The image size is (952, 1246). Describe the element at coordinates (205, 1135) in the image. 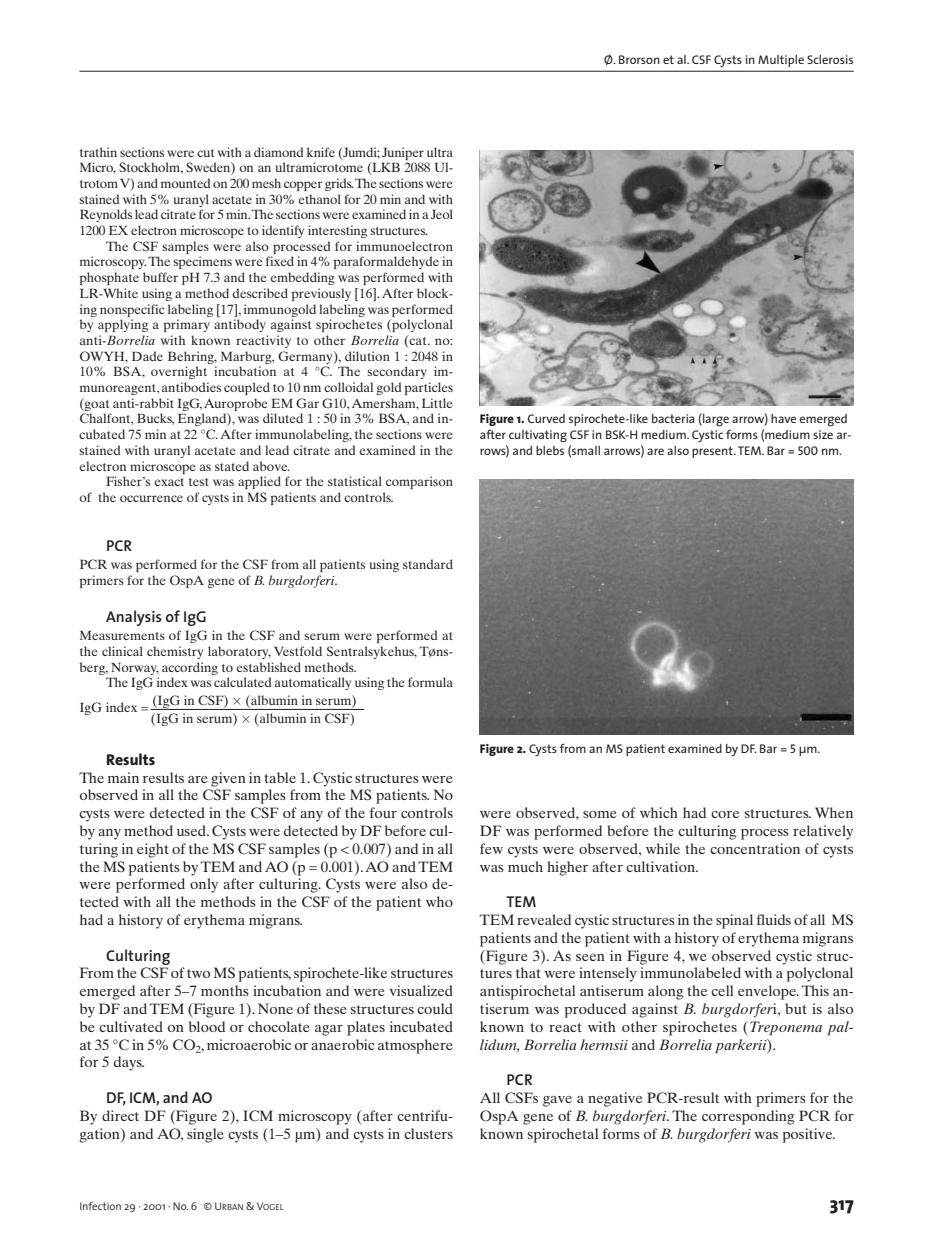

I see `single` at that location.
